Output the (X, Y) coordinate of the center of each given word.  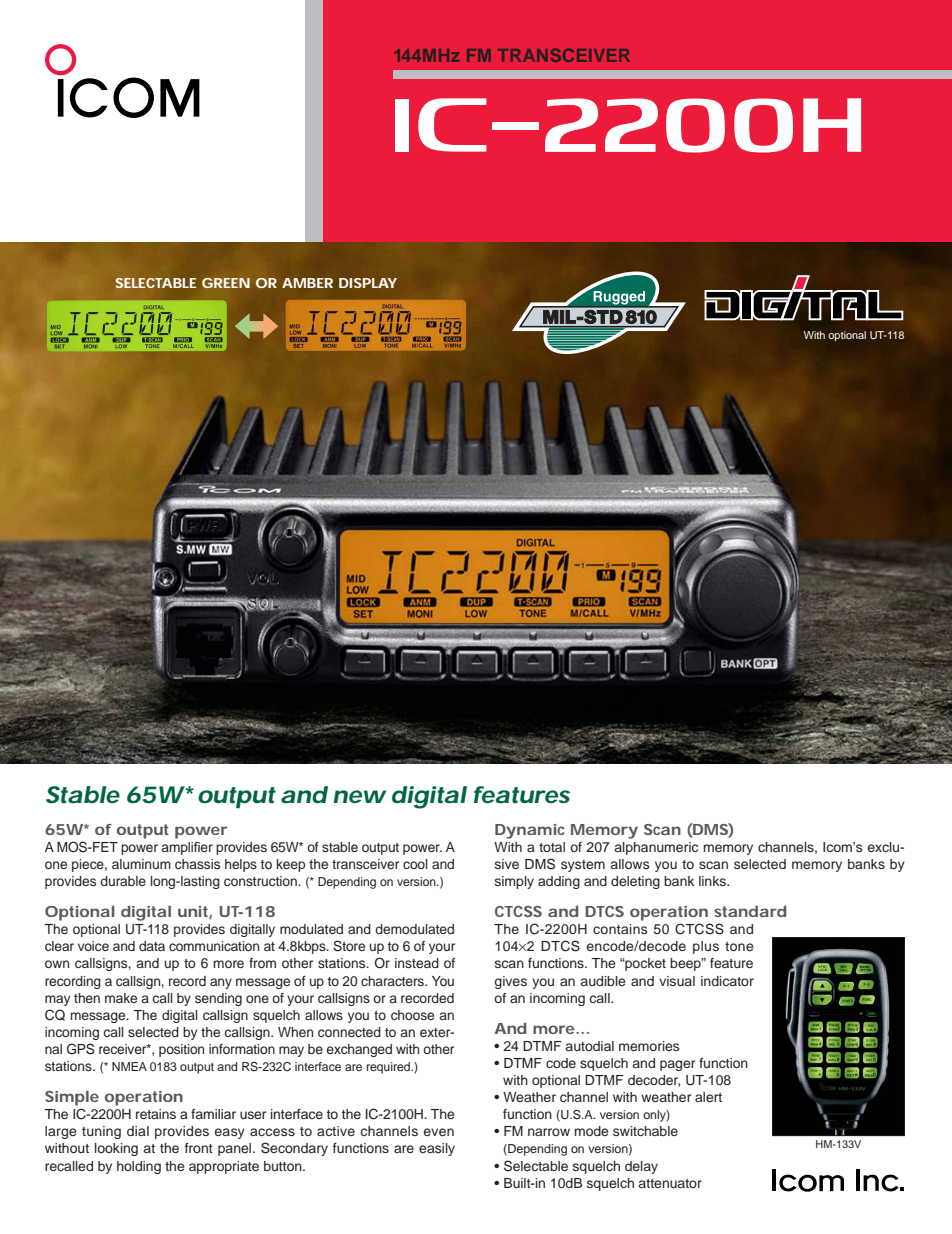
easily (437, 1149)
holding (139, 1167)
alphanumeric (656, 848)
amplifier (187, 848)
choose (412, 1015)
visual (677, 981)
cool (415, 864)
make (121, 998)
